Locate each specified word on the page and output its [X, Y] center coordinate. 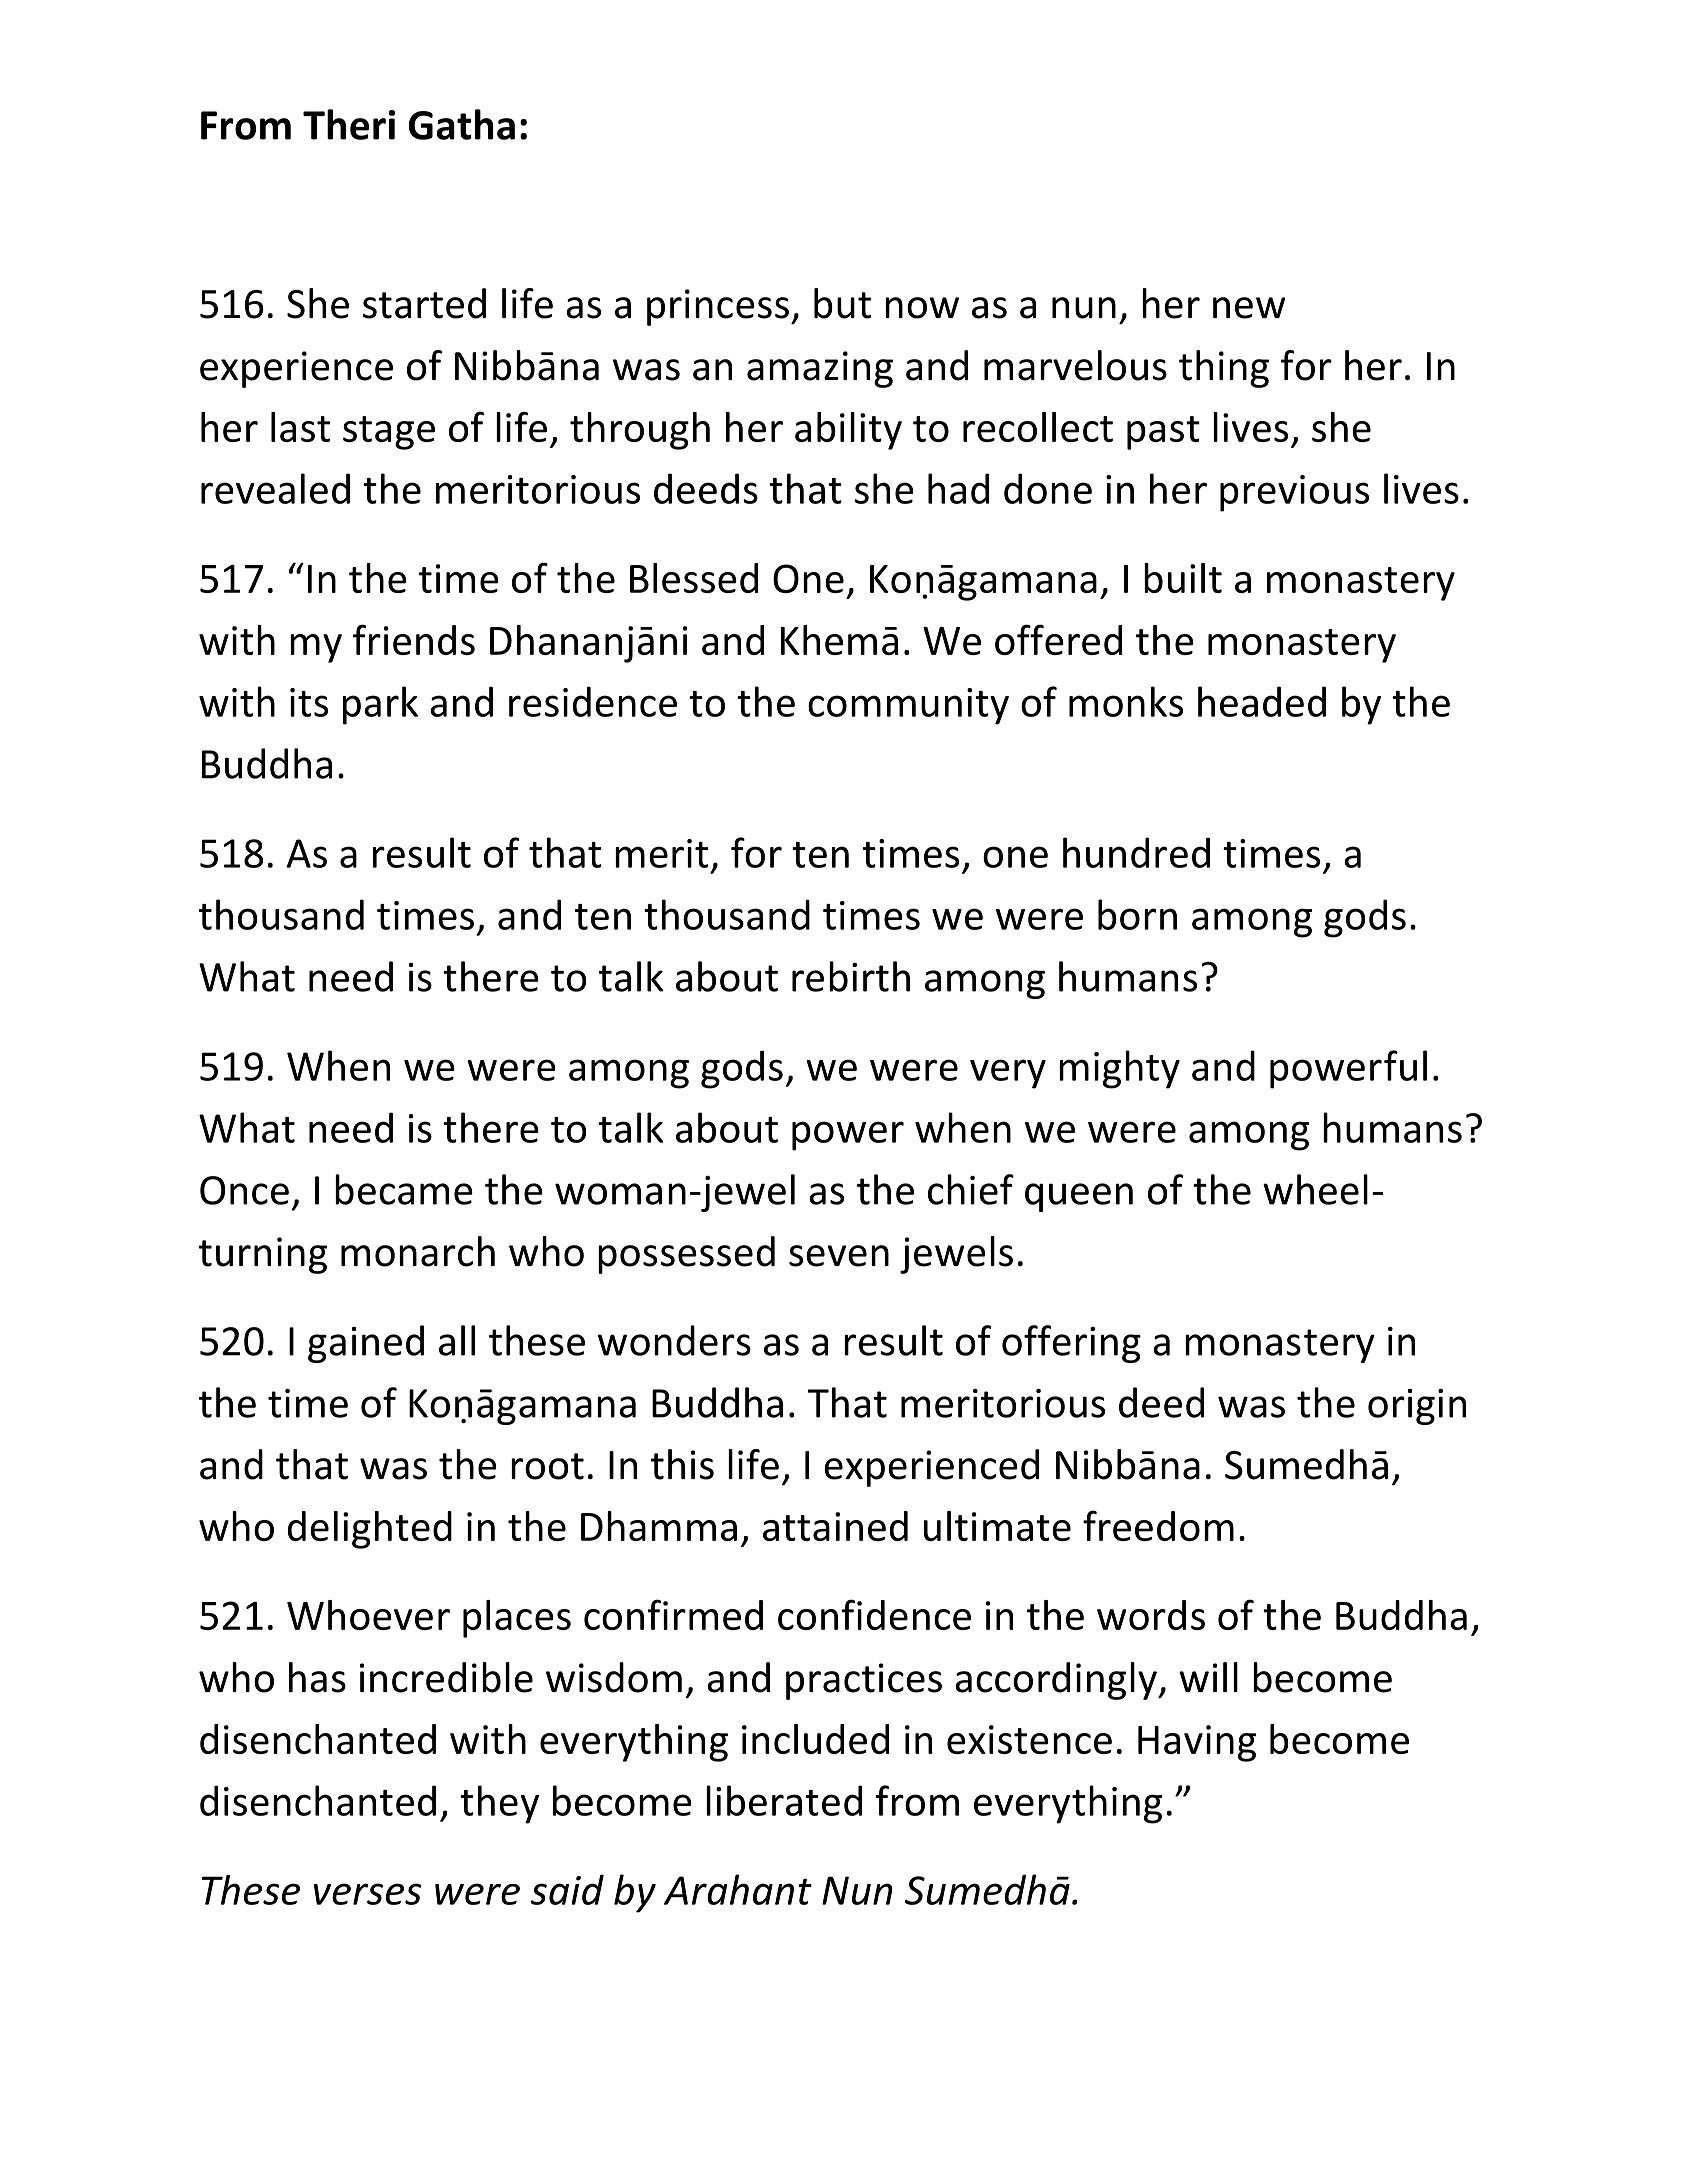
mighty [1119, 1069]
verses [367, 1894]
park [380, 705]
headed [1262, 701]
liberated [784, 1800]
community [908, 706]
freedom [1158, 1525]
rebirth [851, 976]
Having [1197, 1743]
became [404, 1189]
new [1249, 308]
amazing [820, 369]
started [424, 303]
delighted [370, 1530]
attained [835, 1526]
